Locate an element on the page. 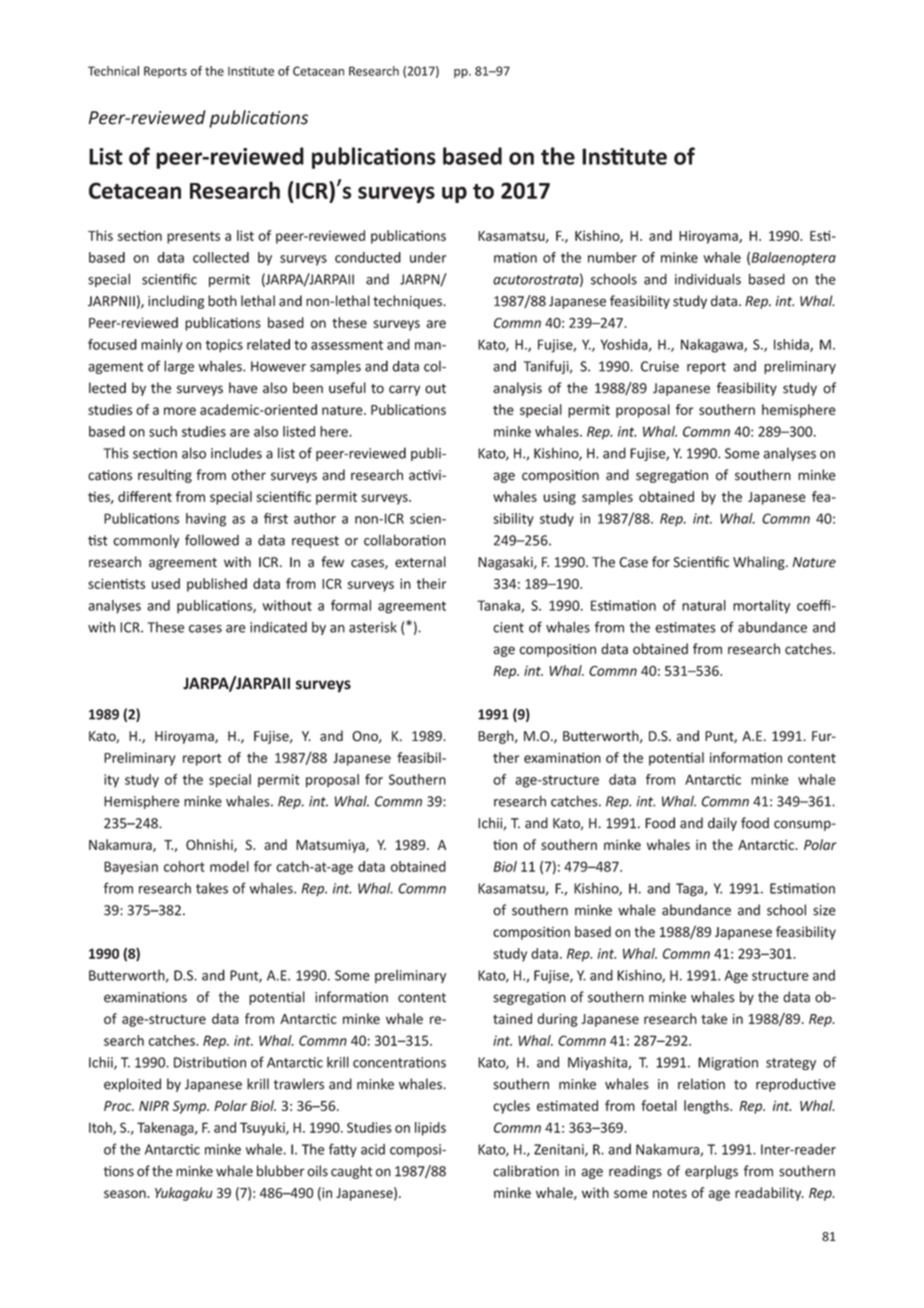  individuals is located at coordinates (708, 279).
